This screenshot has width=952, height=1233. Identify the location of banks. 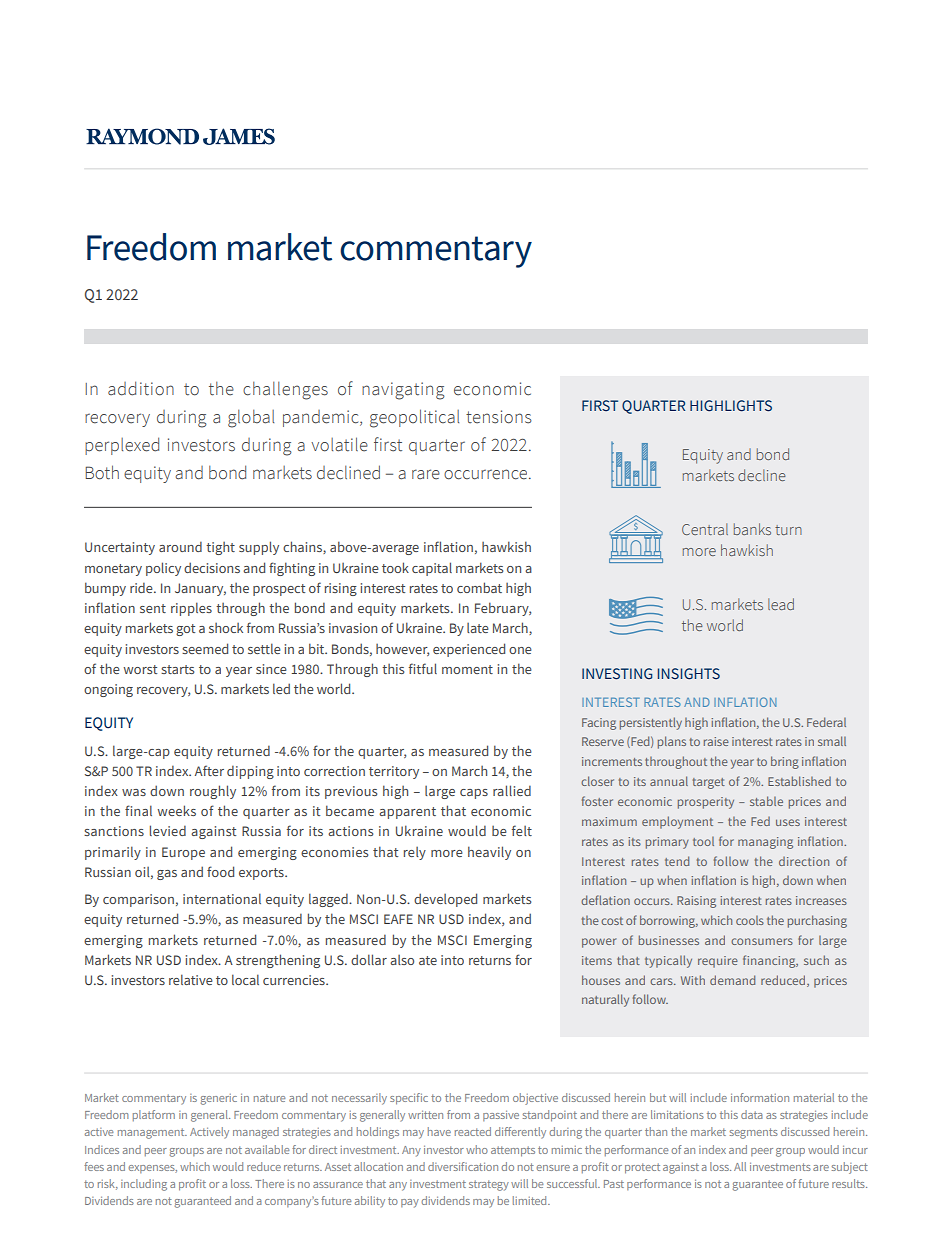
(752, 529).
